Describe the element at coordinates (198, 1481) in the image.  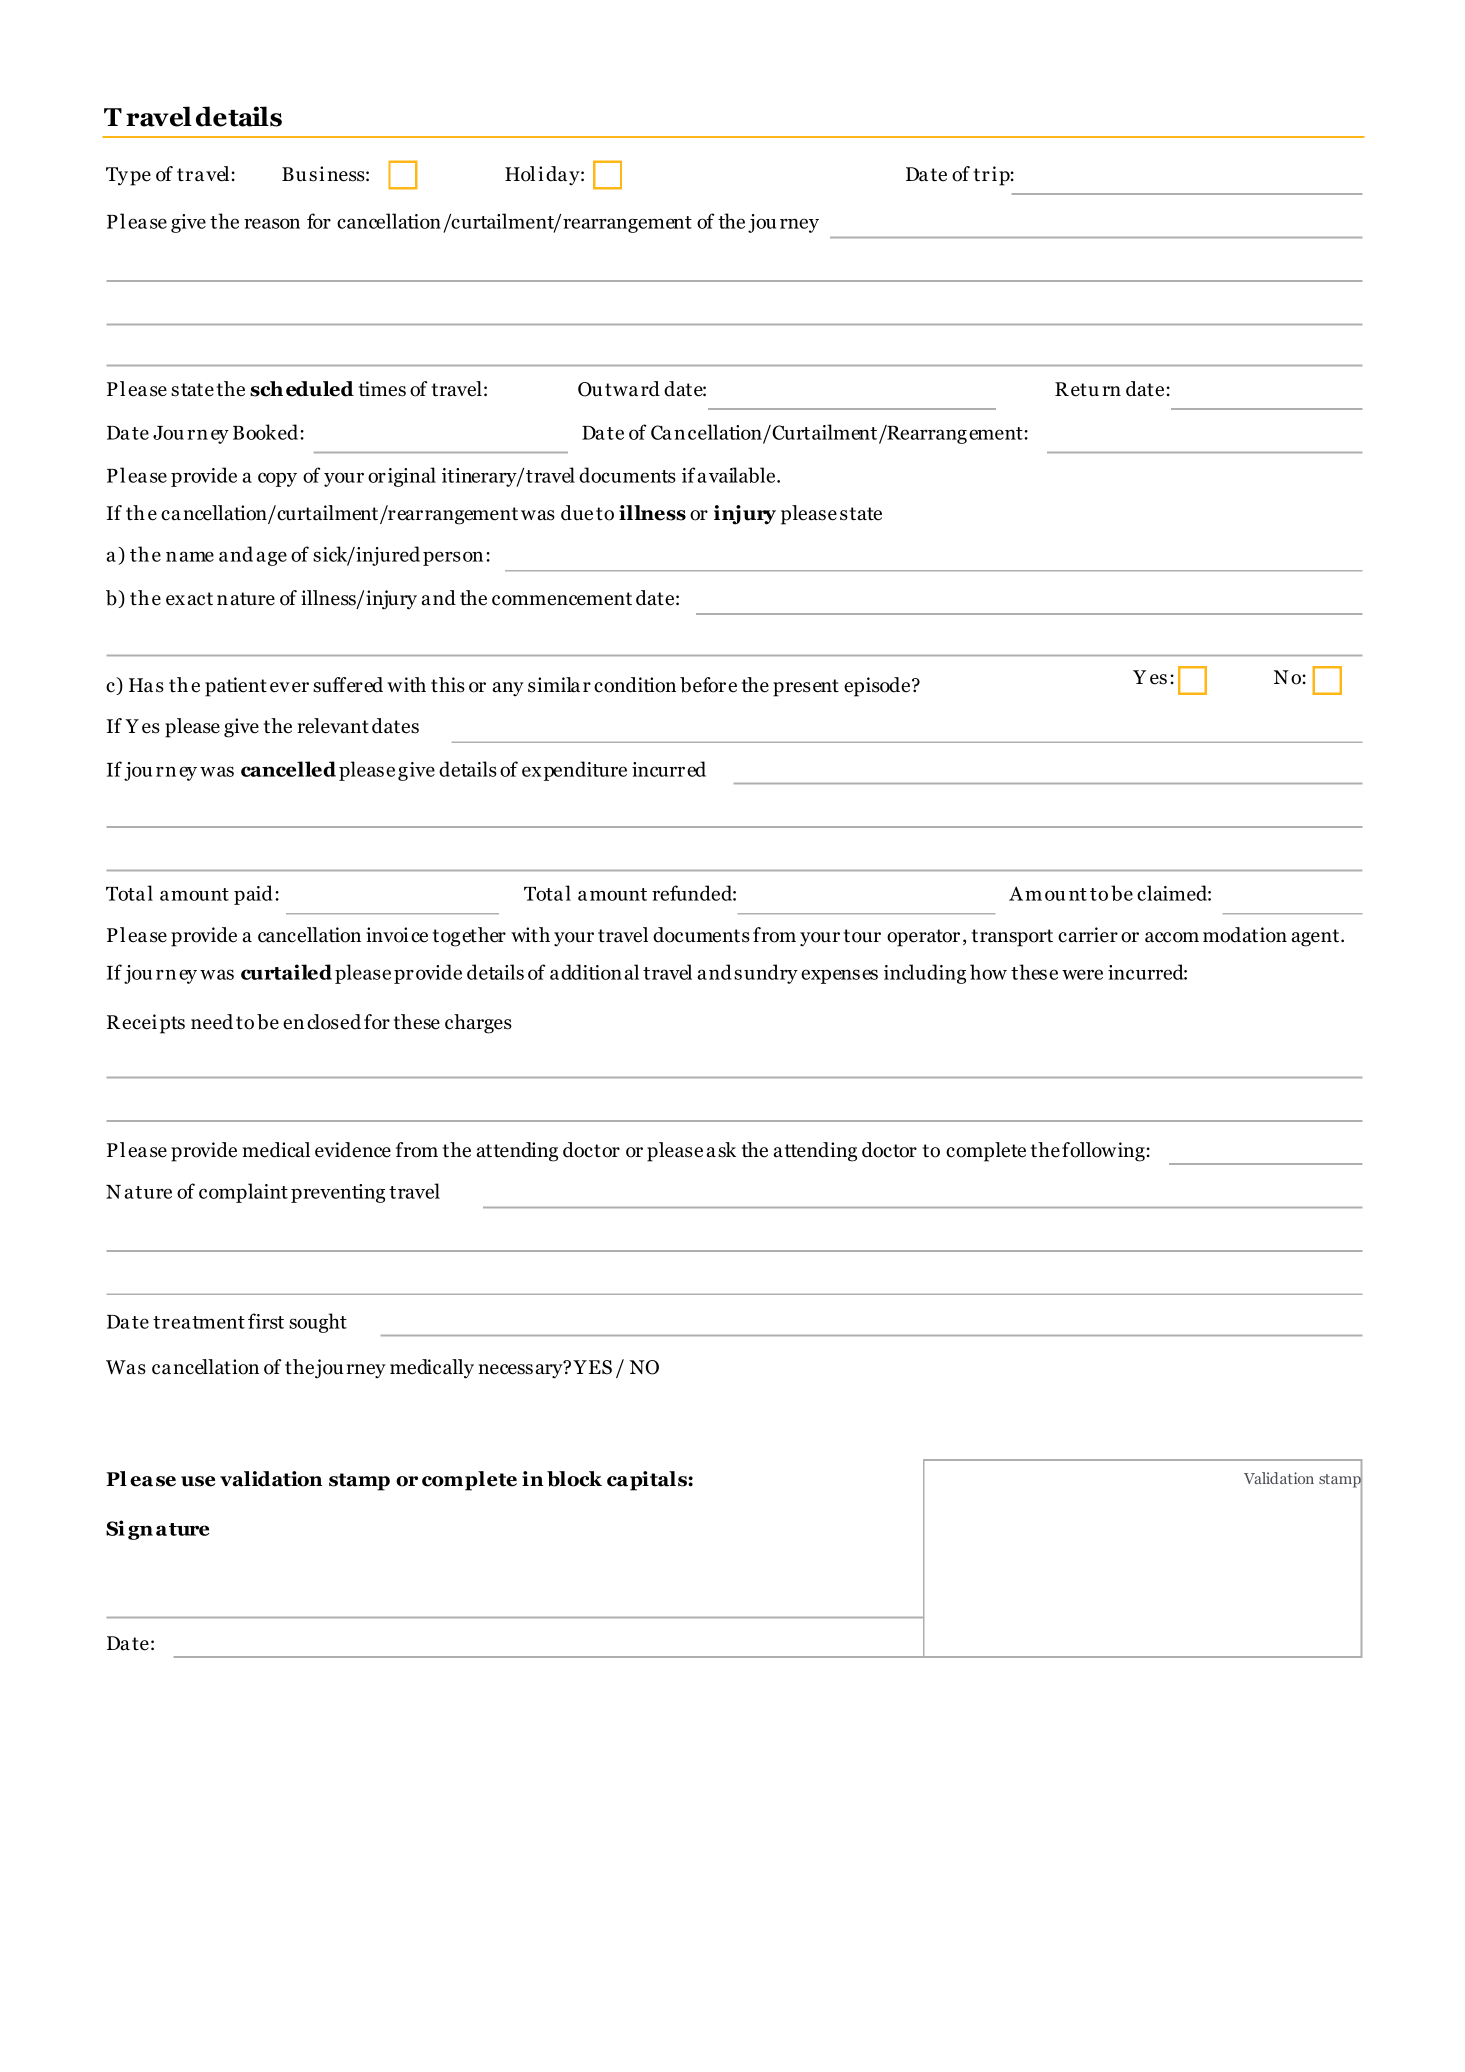
I see `use` at that location.
